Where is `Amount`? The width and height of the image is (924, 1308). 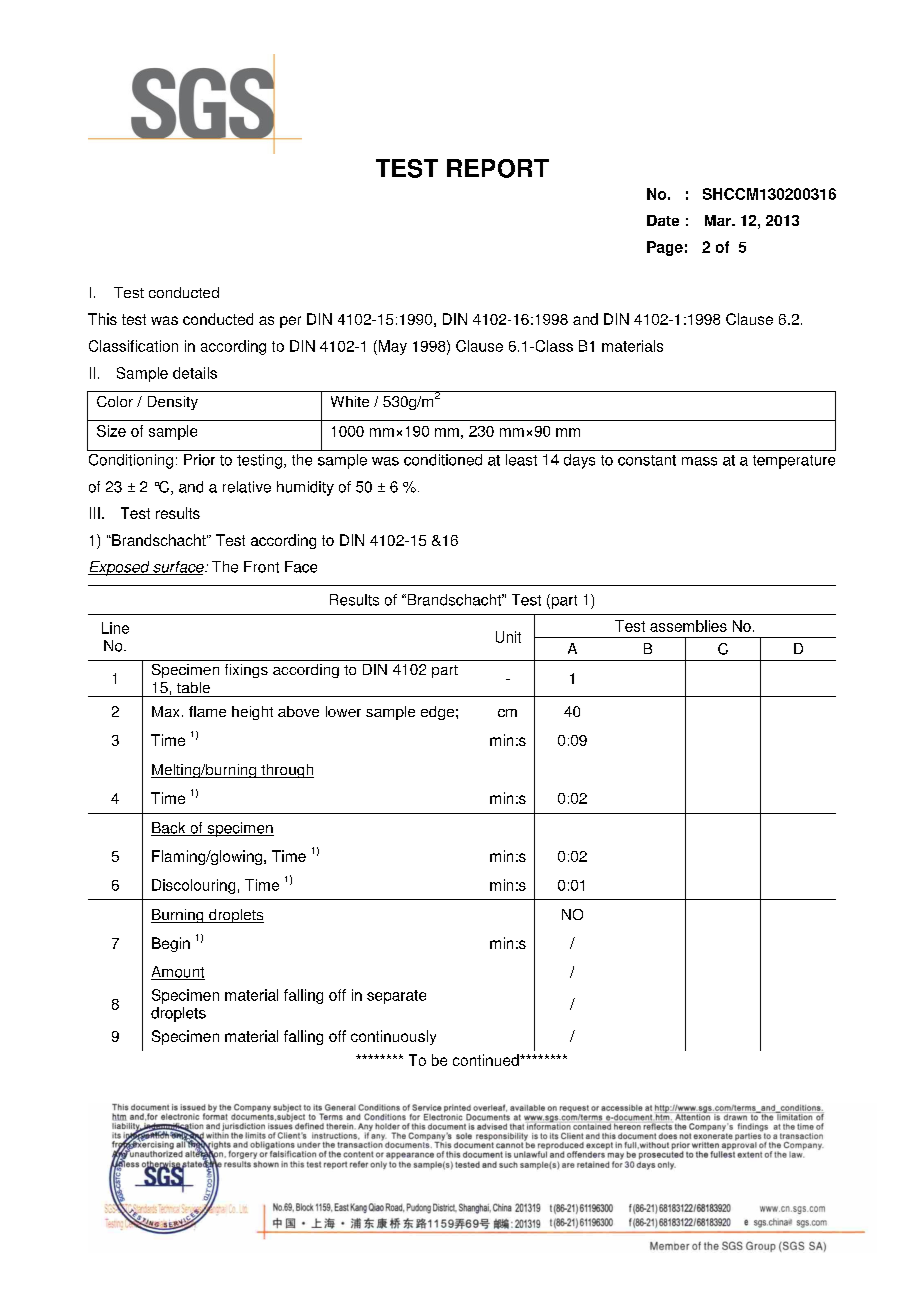
Amount is located at coordinates (178, 973).
